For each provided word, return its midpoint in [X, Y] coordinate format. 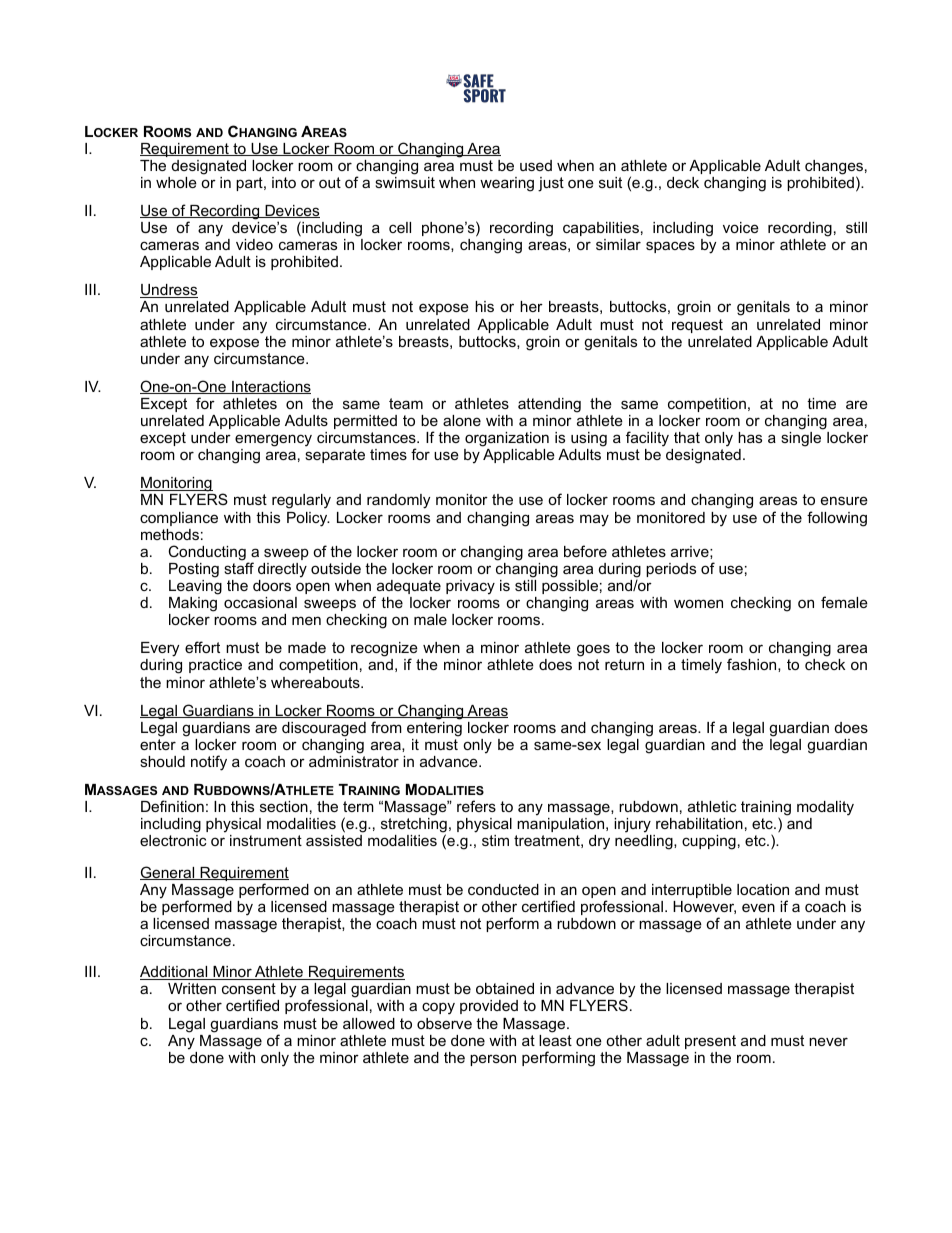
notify [209, 763]
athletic [712, 806]
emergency [273, 440]
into [284, 182]
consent [249, 988]
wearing [507, 184]
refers [476, 806]
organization [507, 439]
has [750, 437]
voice [741, 227]
